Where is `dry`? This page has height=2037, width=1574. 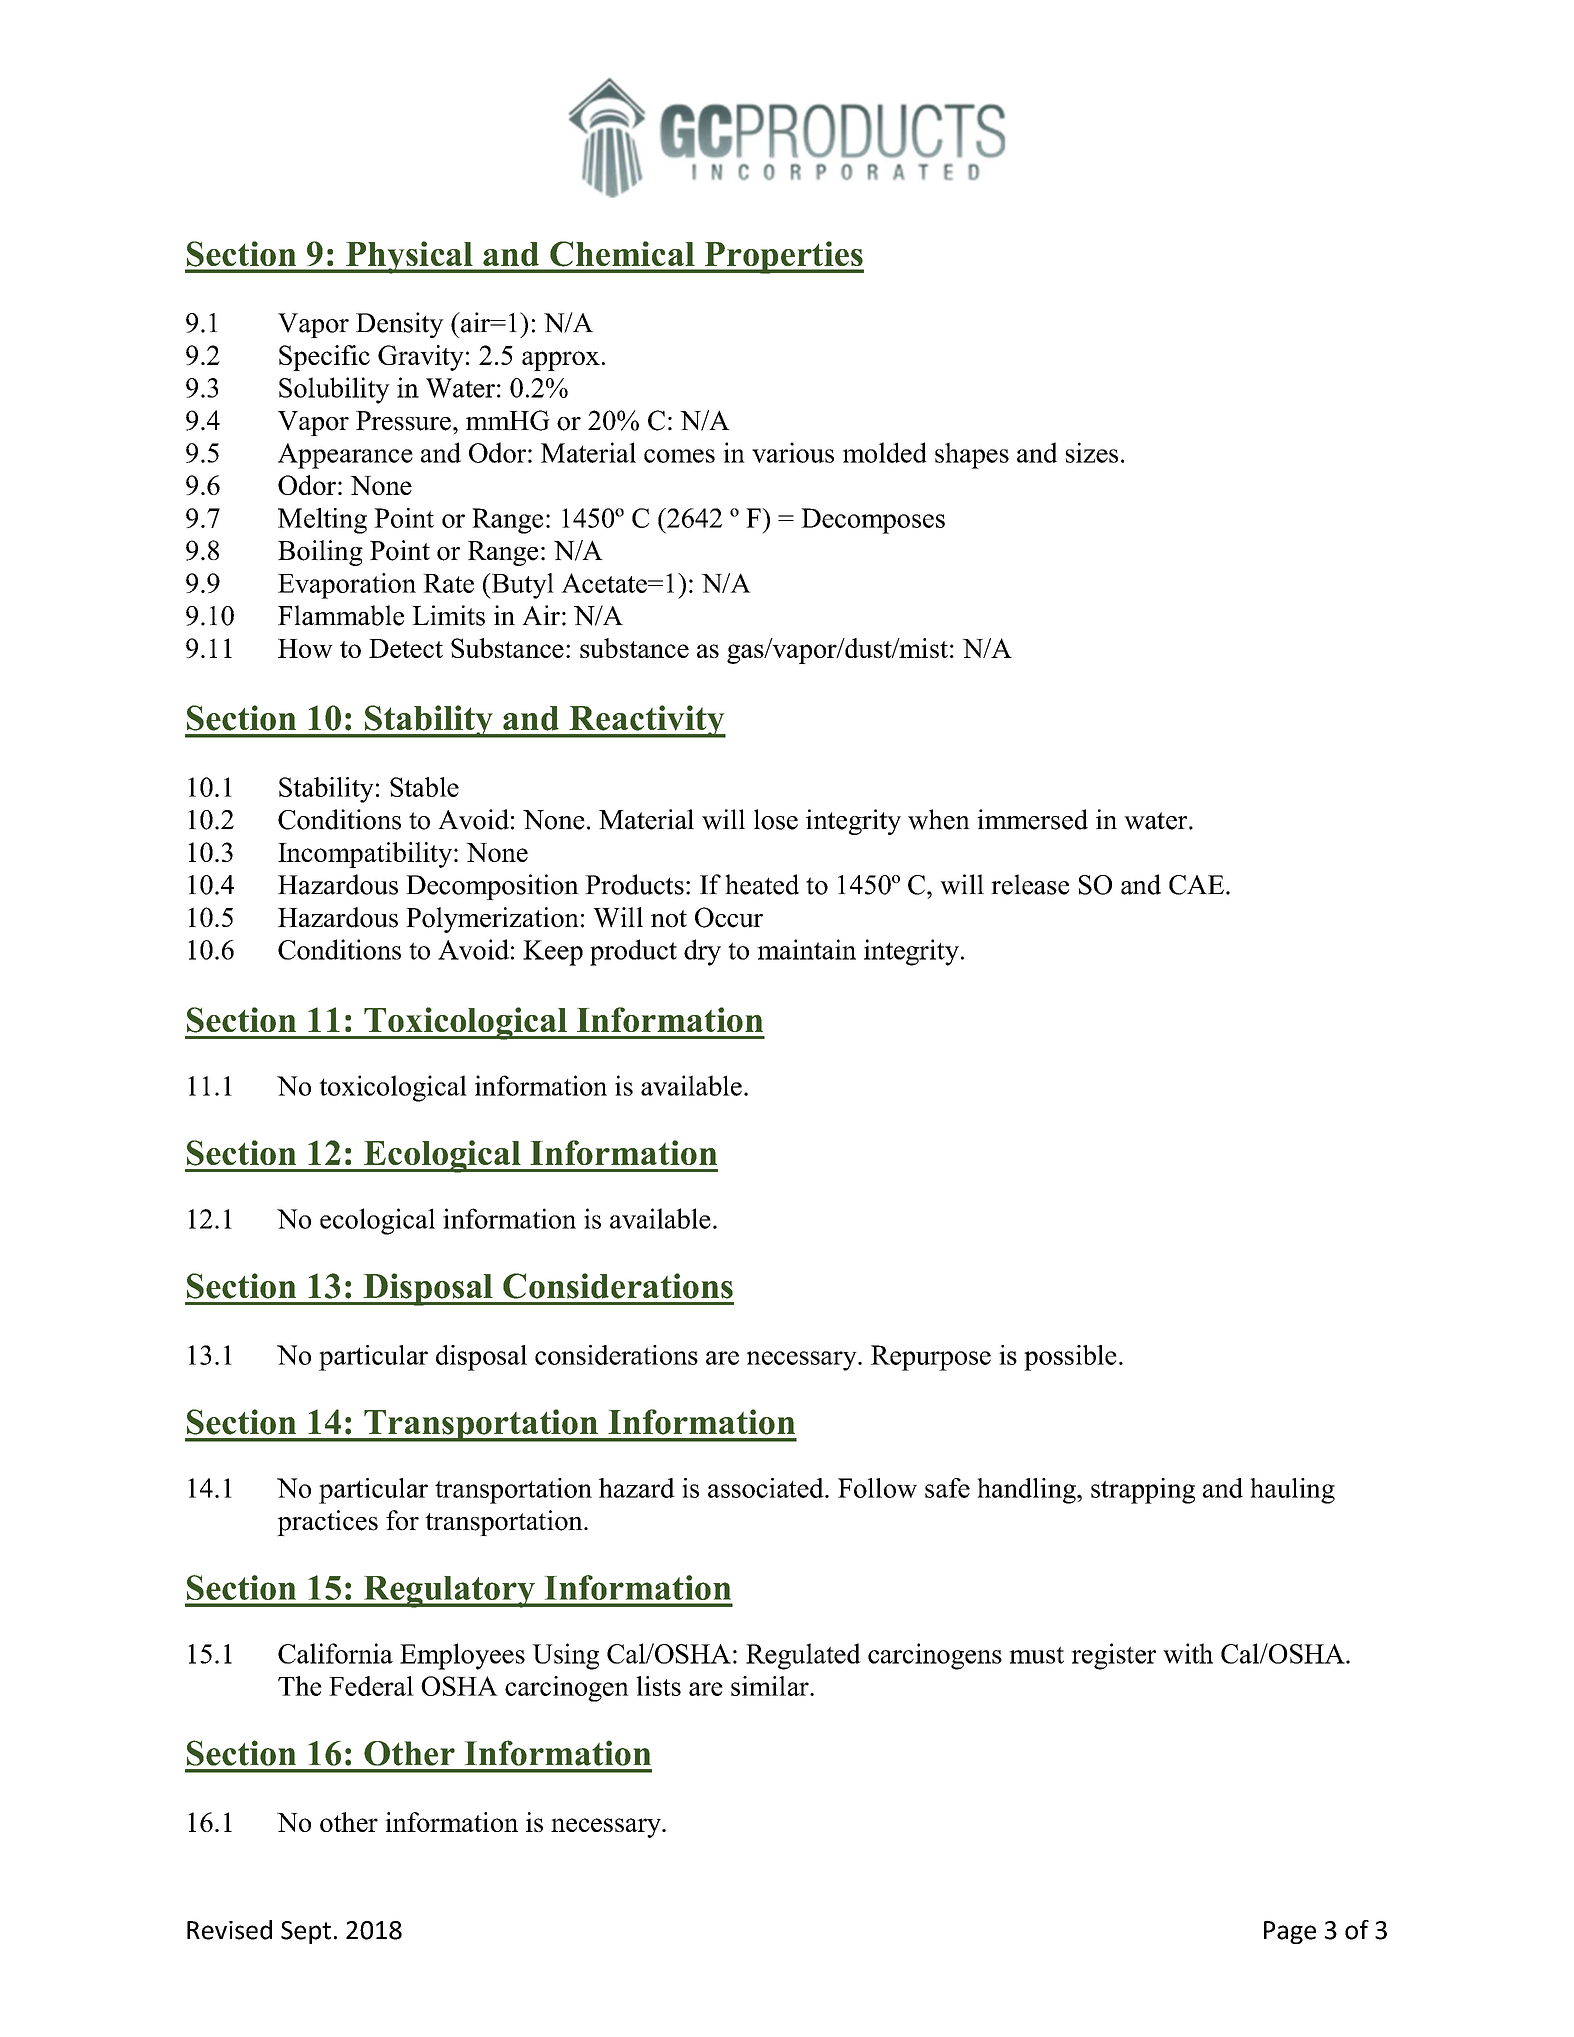
dry is located at coordinates (702, 952).
